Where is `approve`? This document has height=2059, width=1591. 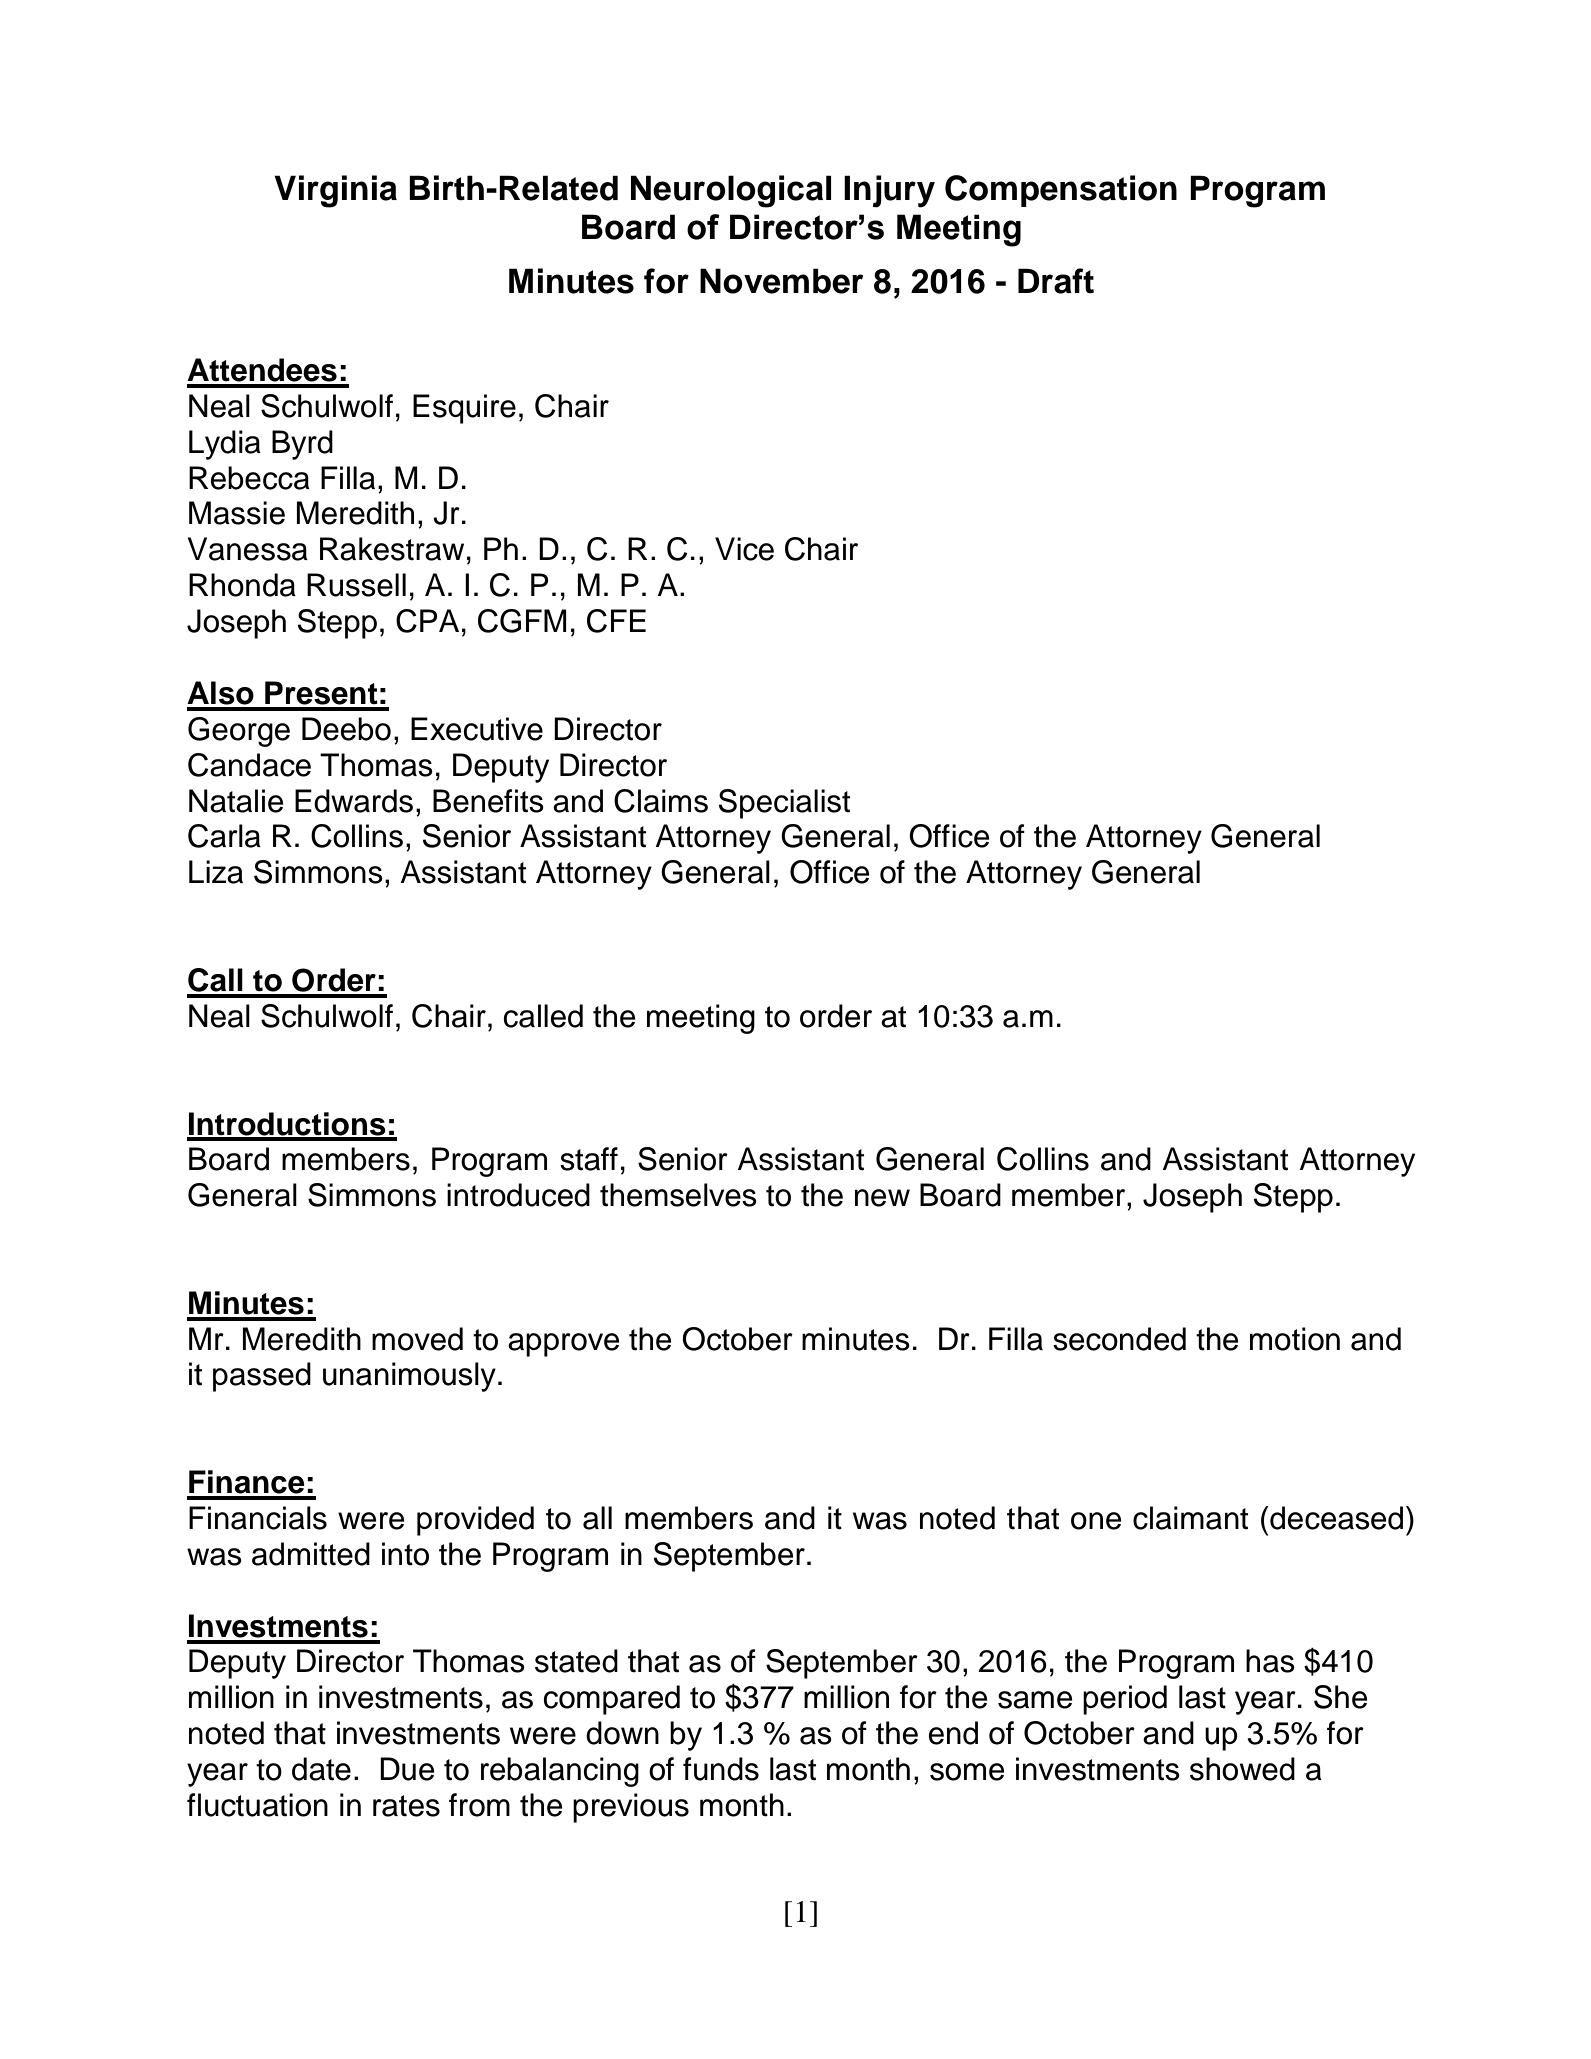
approve is located at coordinates (563, 1345).
